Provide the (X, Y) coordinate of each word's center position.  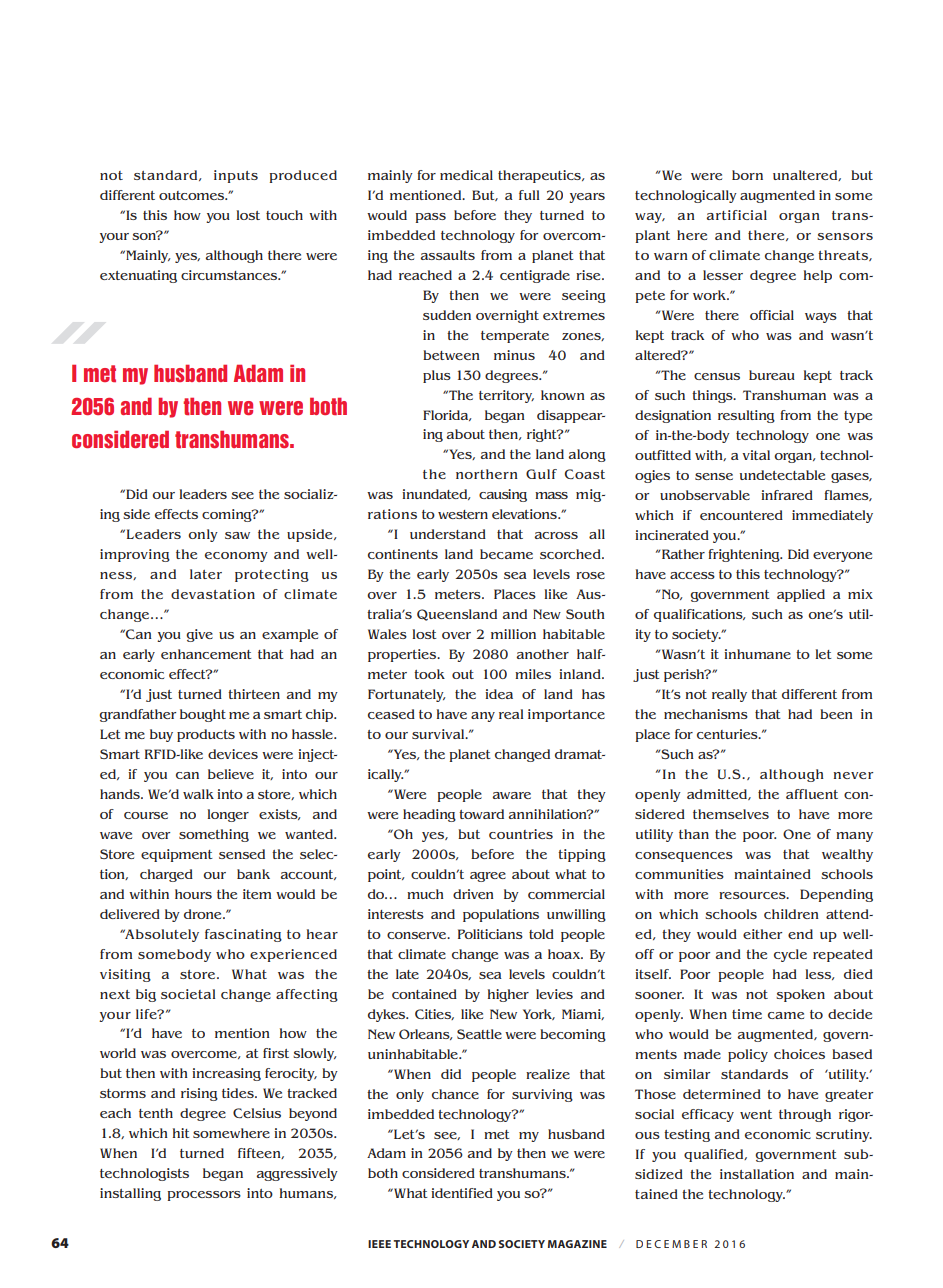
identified (462, 1193)
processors (204, 1196)
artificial (736, 215)
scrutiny (844, 1135)
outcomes (193, 195)
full (529, 195)
